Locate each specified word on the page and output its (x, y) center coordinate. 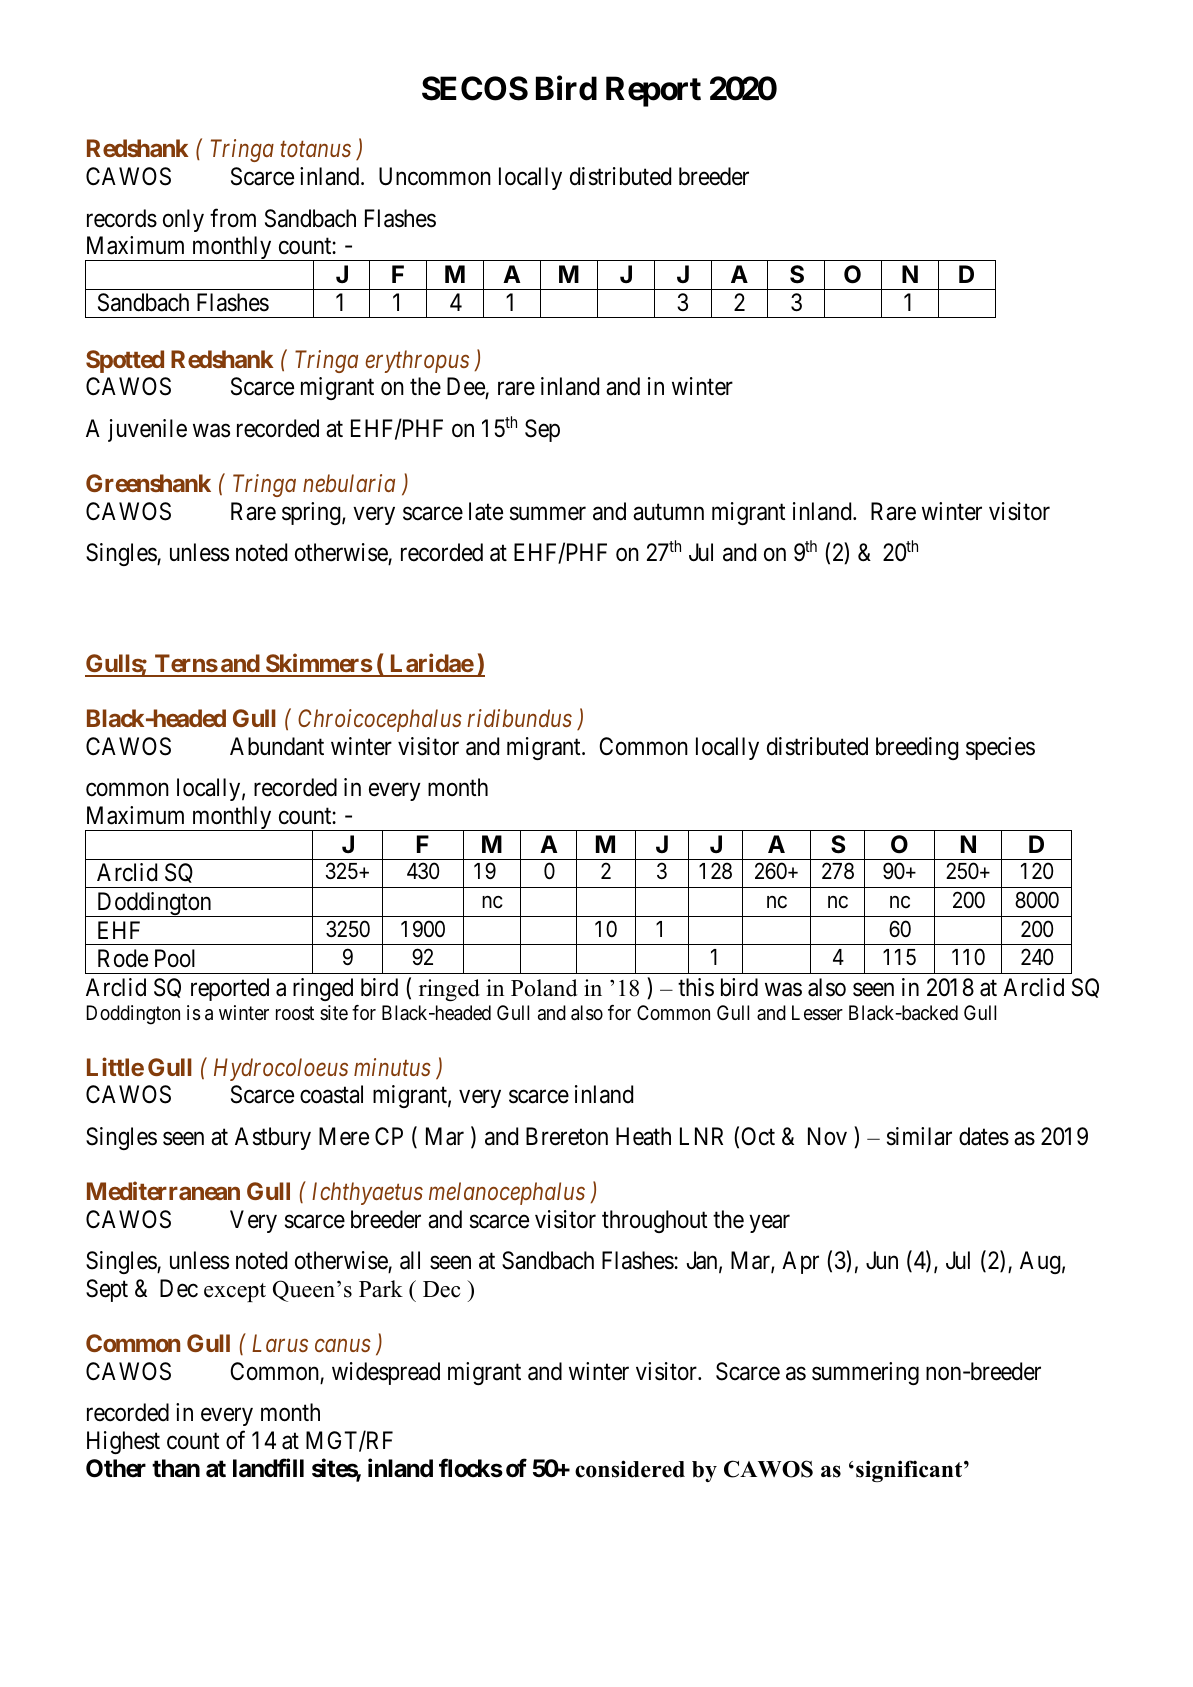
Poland (544, 988)
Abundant (277, 746)
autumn (668, 512)
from (233, 218)
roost (295, 1013)
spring (312, 513)
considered (630, 1469)
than (176, 1468)
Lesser (817, 1013)
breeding (917, 748)
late (486, 511)
